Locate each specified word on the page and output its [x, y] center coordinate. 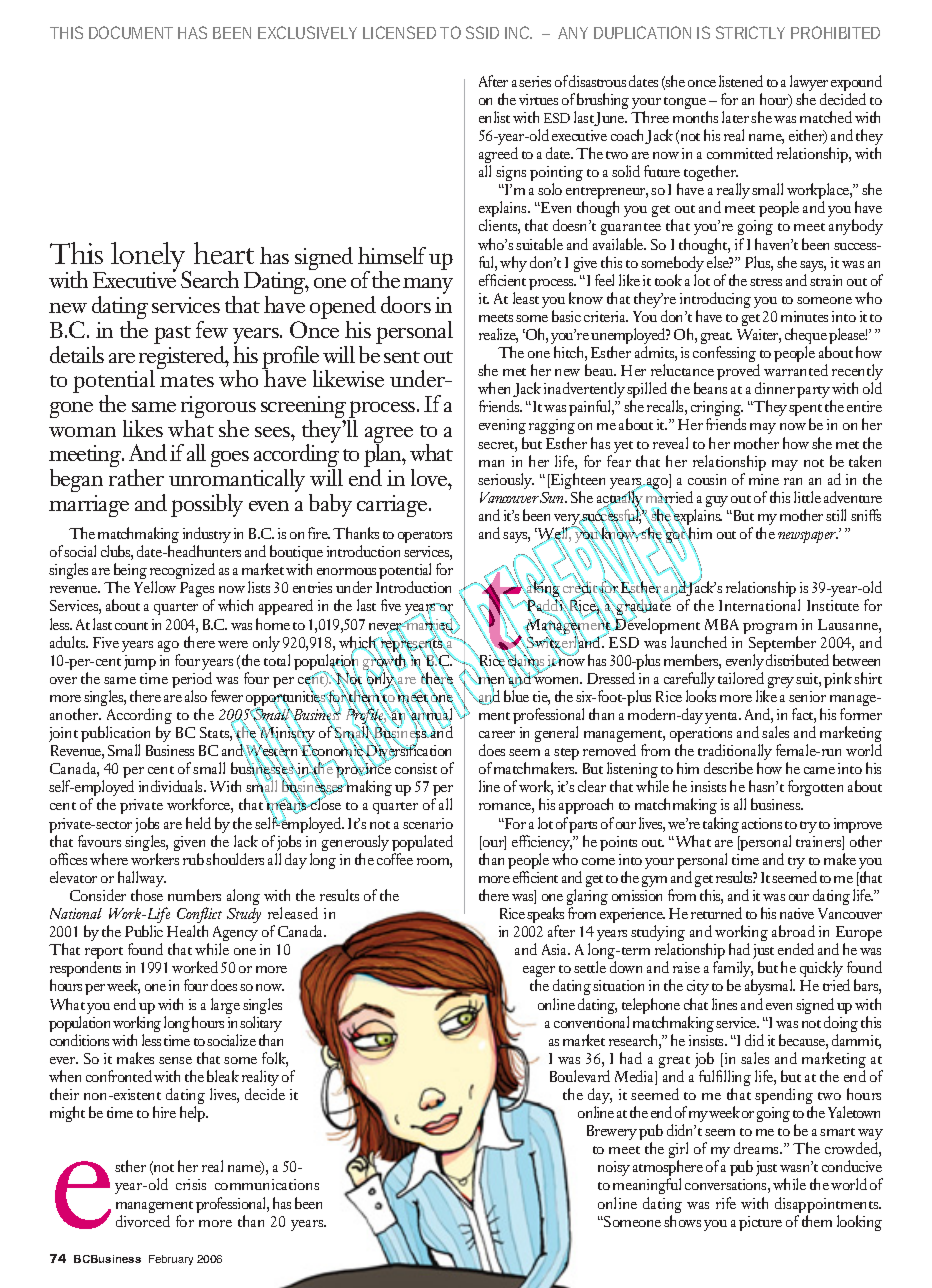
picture [760, 1223]
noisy [614, 1168]
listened [741, 81]
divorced [143, 1221]
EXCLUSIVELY [307, 32]
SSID [482, 32]
